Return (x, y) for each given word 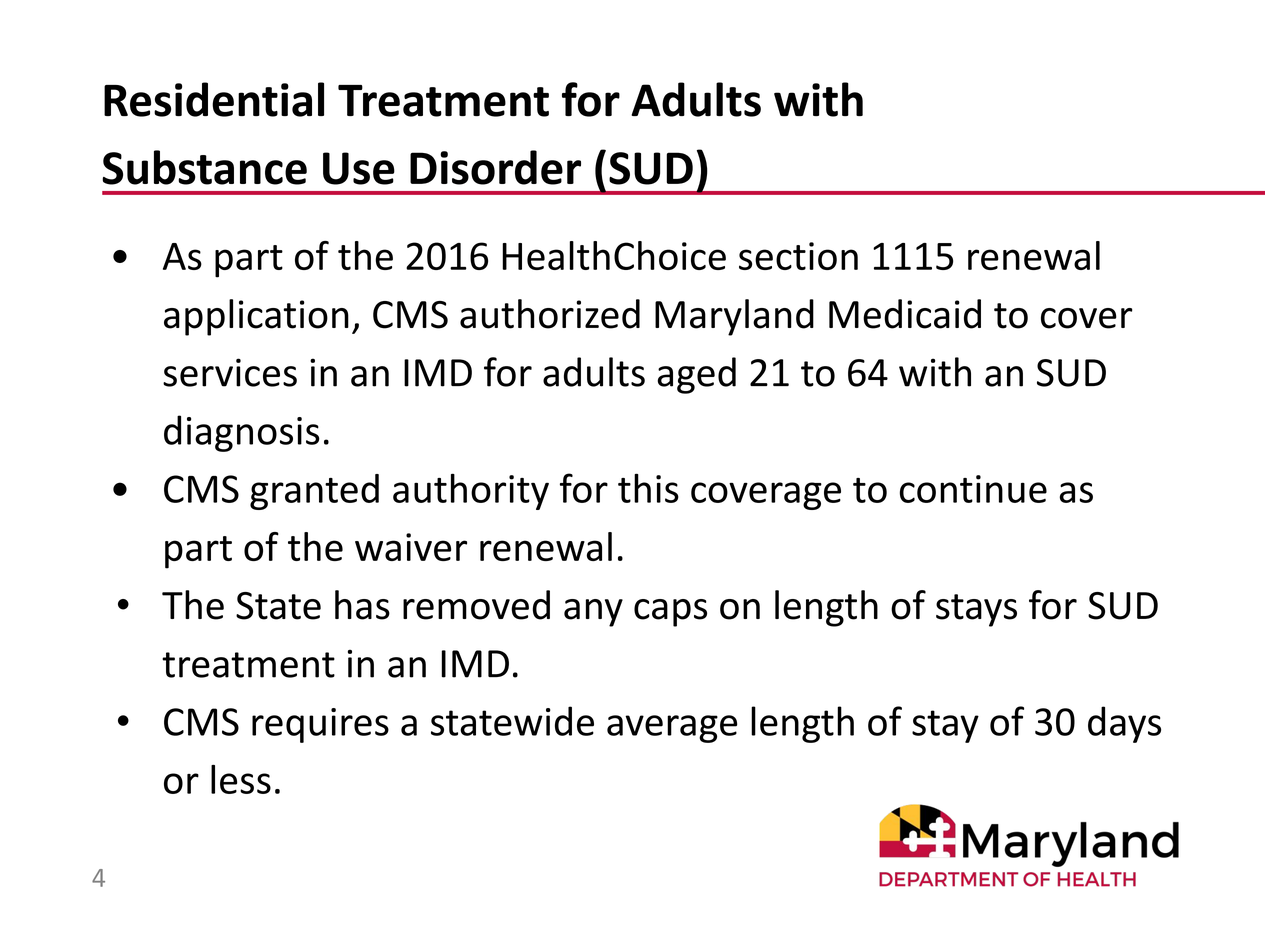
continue (973, 489)
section (798, 256)
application (256, 317)
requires (320, 725)
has (362, 605)
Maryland (734, 317)
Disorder (495, 167)
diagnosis (242, 433)
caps (670, 613)
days (1124, 724)
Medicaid (905, 314)
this (648, 488)
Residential (214, 99)
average (672, 729)
